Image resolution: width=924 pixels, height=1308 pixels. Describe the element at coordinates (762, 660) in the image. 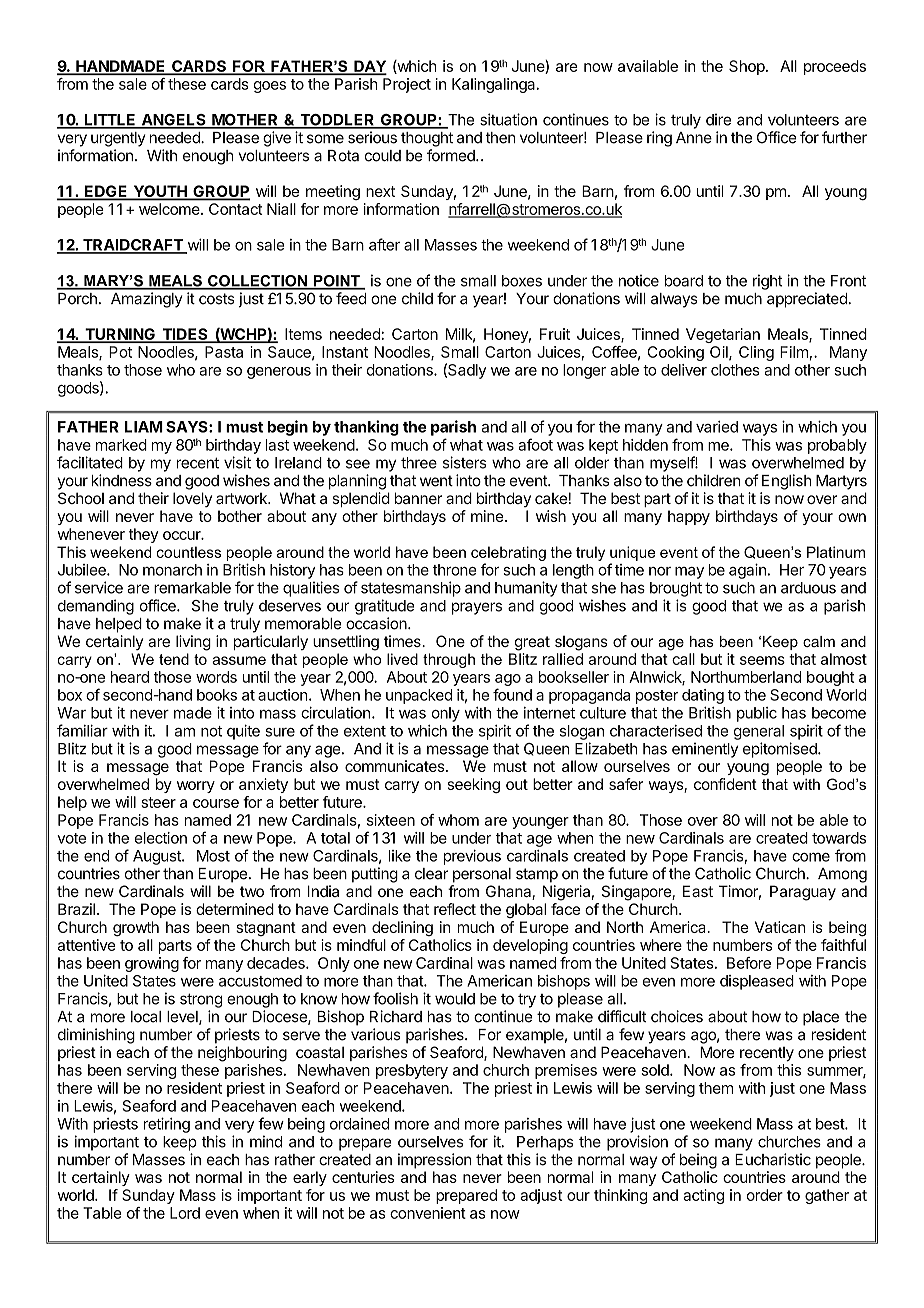

I see `seems` at that location.
